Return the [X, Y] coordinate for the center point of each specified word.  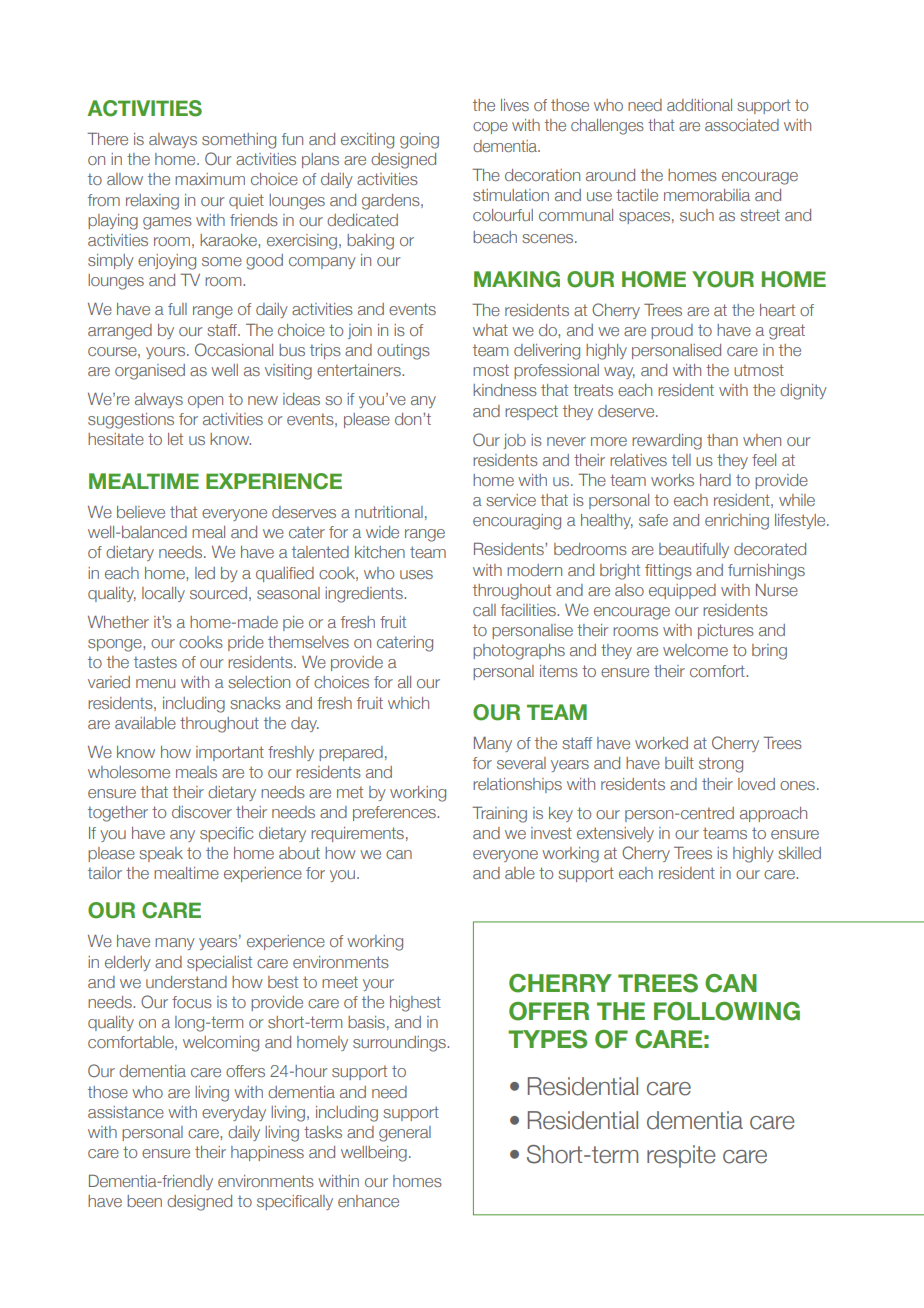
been [144, 1201]
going [419, 141]
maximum [210, 179]
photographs [519, 652]
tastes [155, 662]
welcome [695, 650]
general [405, 1134]
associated [742, 125]
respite [681, 1156]
